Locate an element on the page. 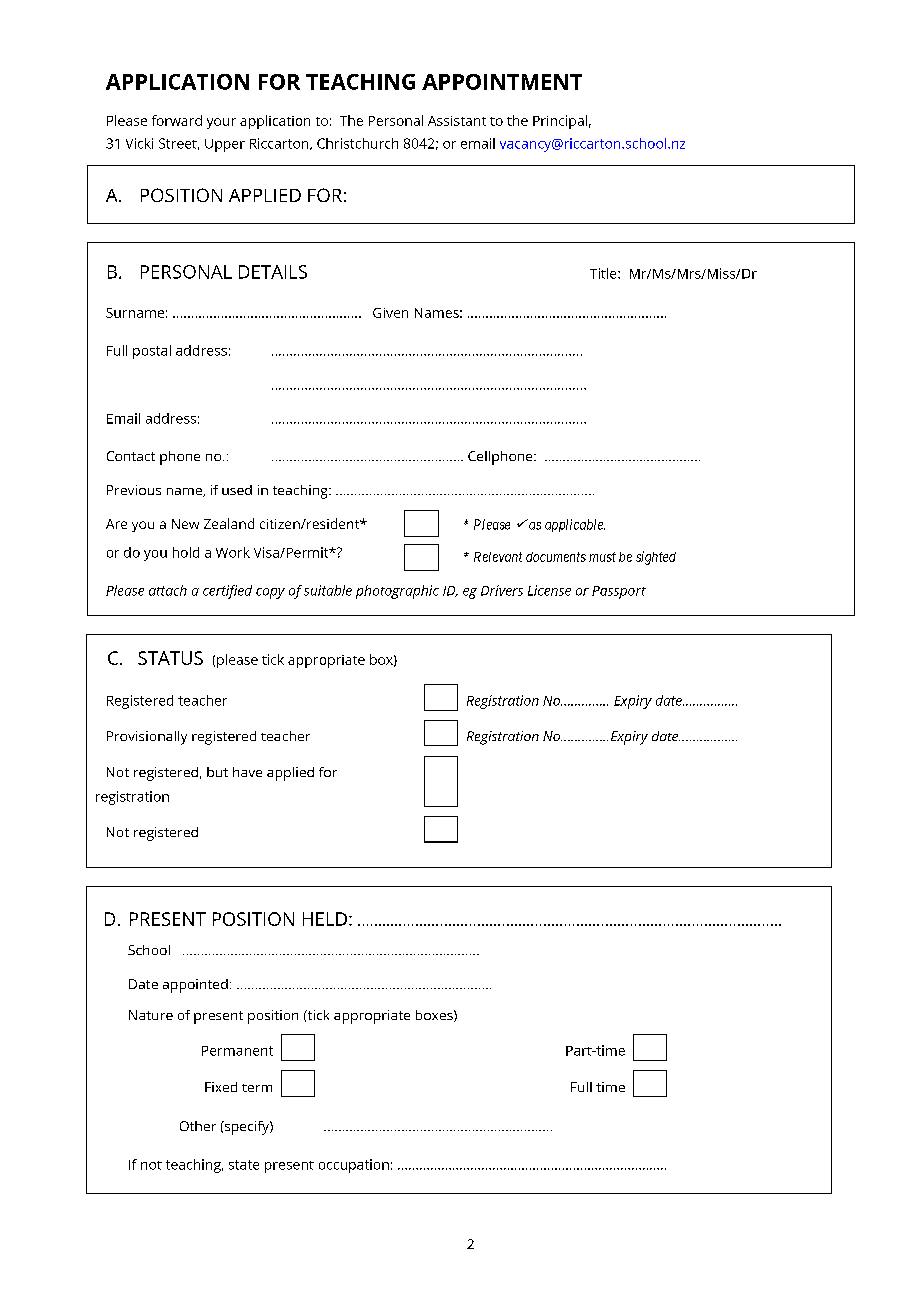  Passport is located at coordinates (619, 592).
